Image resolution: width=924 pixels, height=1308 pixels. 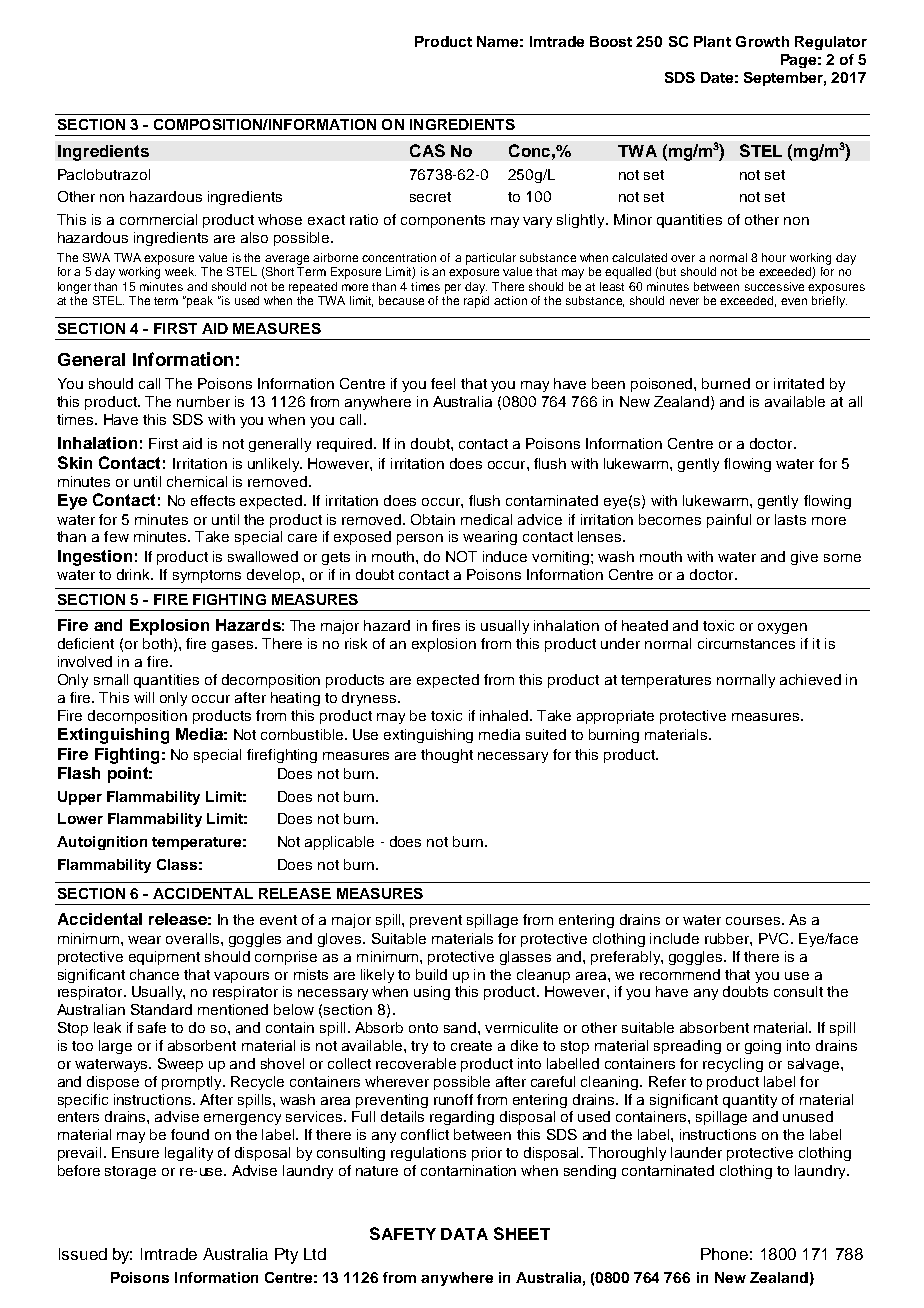 I want to click on DATA, so click(x=464, y=1234).
